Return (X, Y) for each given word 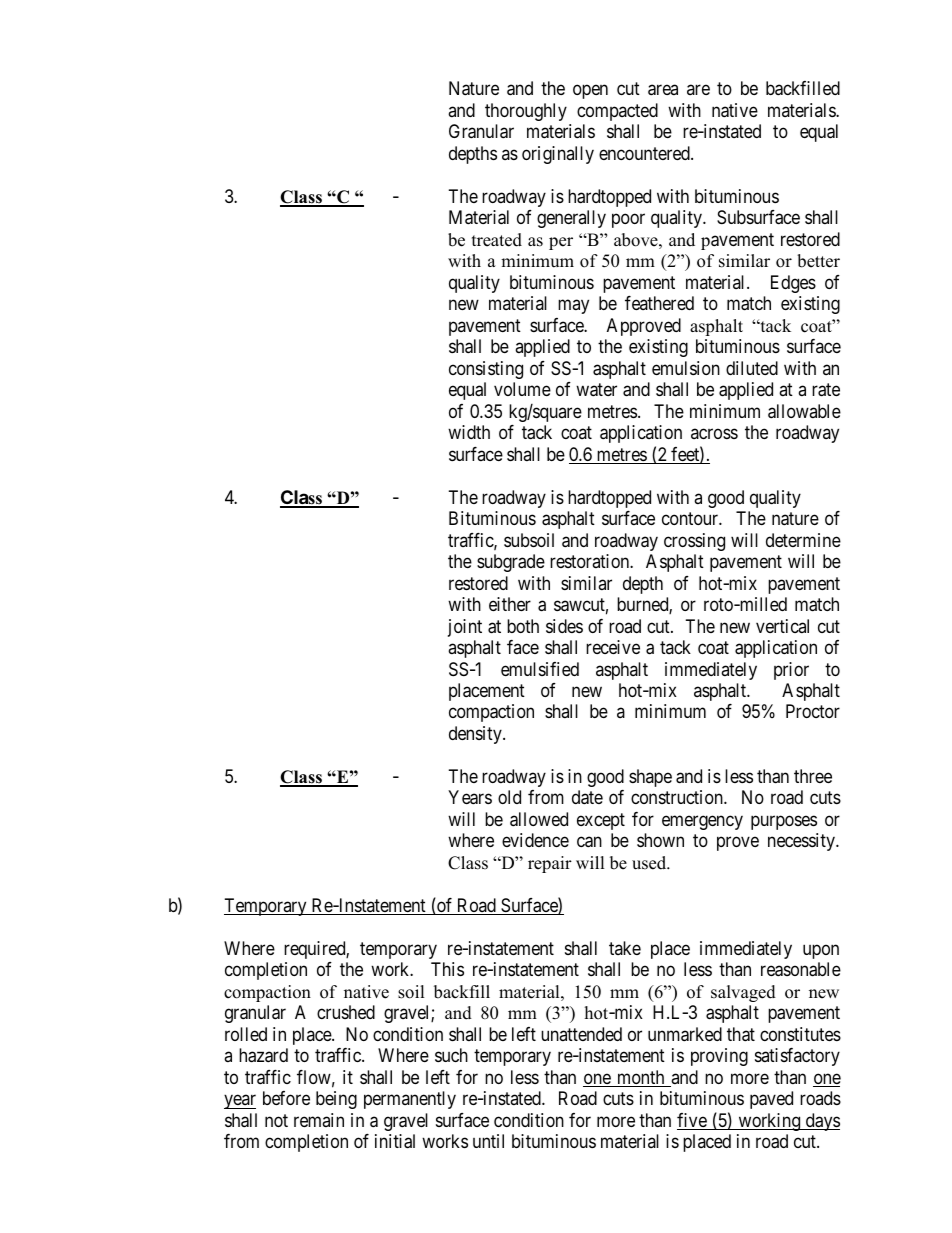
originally (558, 155)
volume (522, 389)
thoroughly (526, 112)
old (509, 797)
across (714, 434)
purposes (784, 822)
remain (319, 1120)
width (469, 432)
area (663, 90)
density (476, 735)
